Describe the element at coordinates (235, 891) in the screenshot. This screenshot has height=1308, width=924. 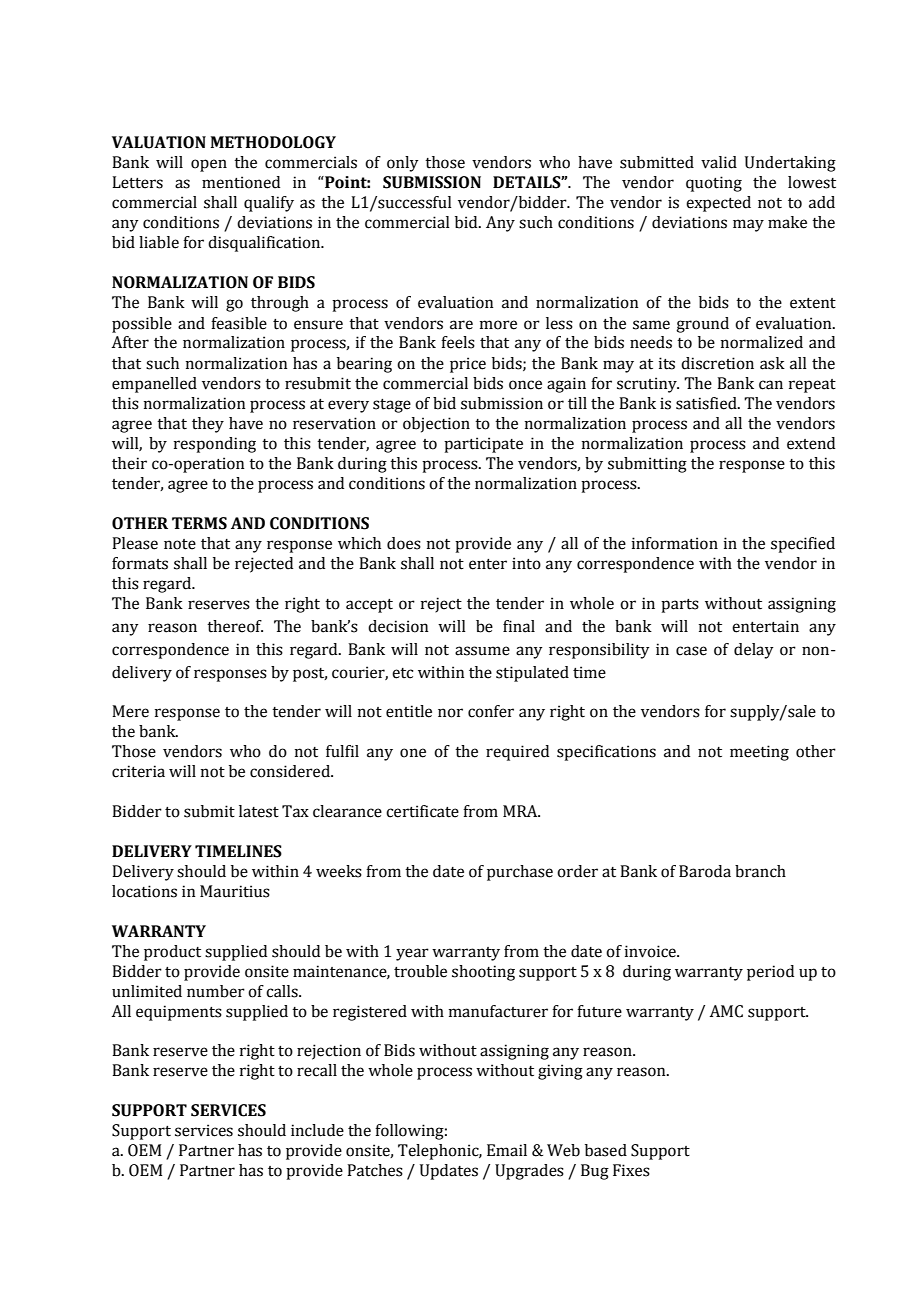
I see `Mauritius` at that location.
